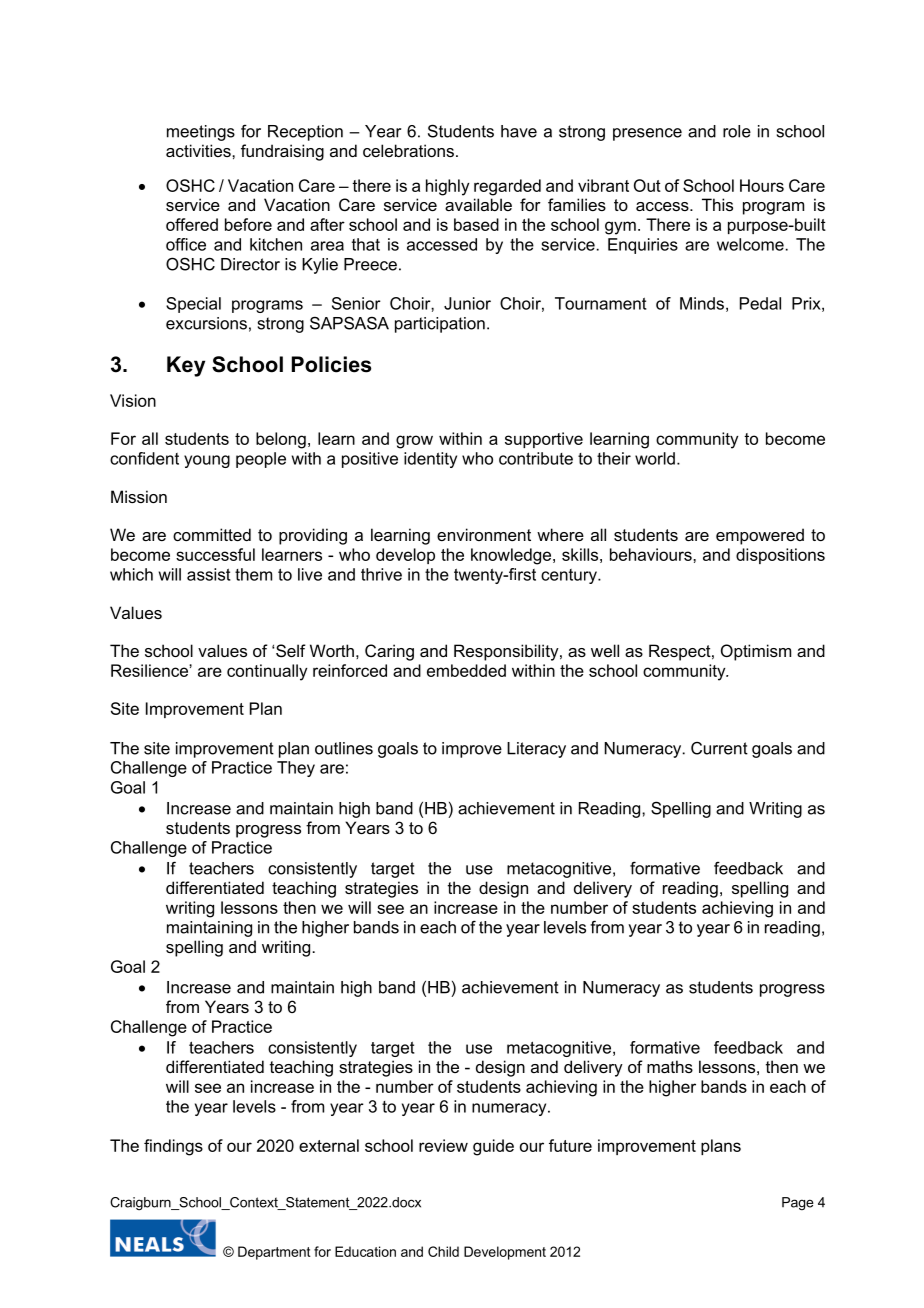  Describe the element at coordinates (478, 204) in the screenshot. I see `available` at that location.
